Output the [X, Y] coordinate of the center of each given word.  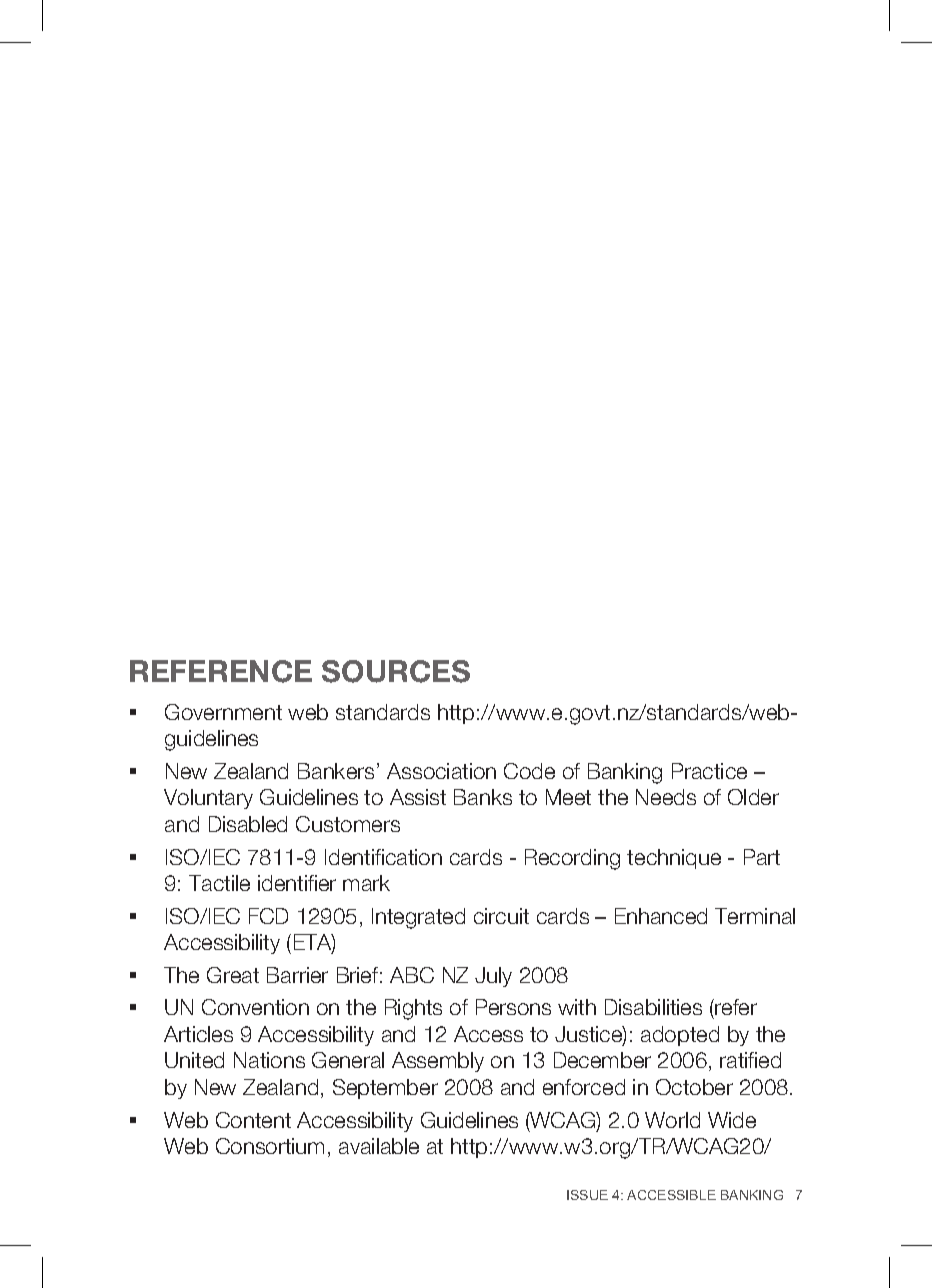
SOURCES [396, 671]
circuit [501, 916]
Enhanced [661, 916]
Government [223, 712]
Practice [709, 771]
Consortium [270, 1146]
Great [233, 975]
